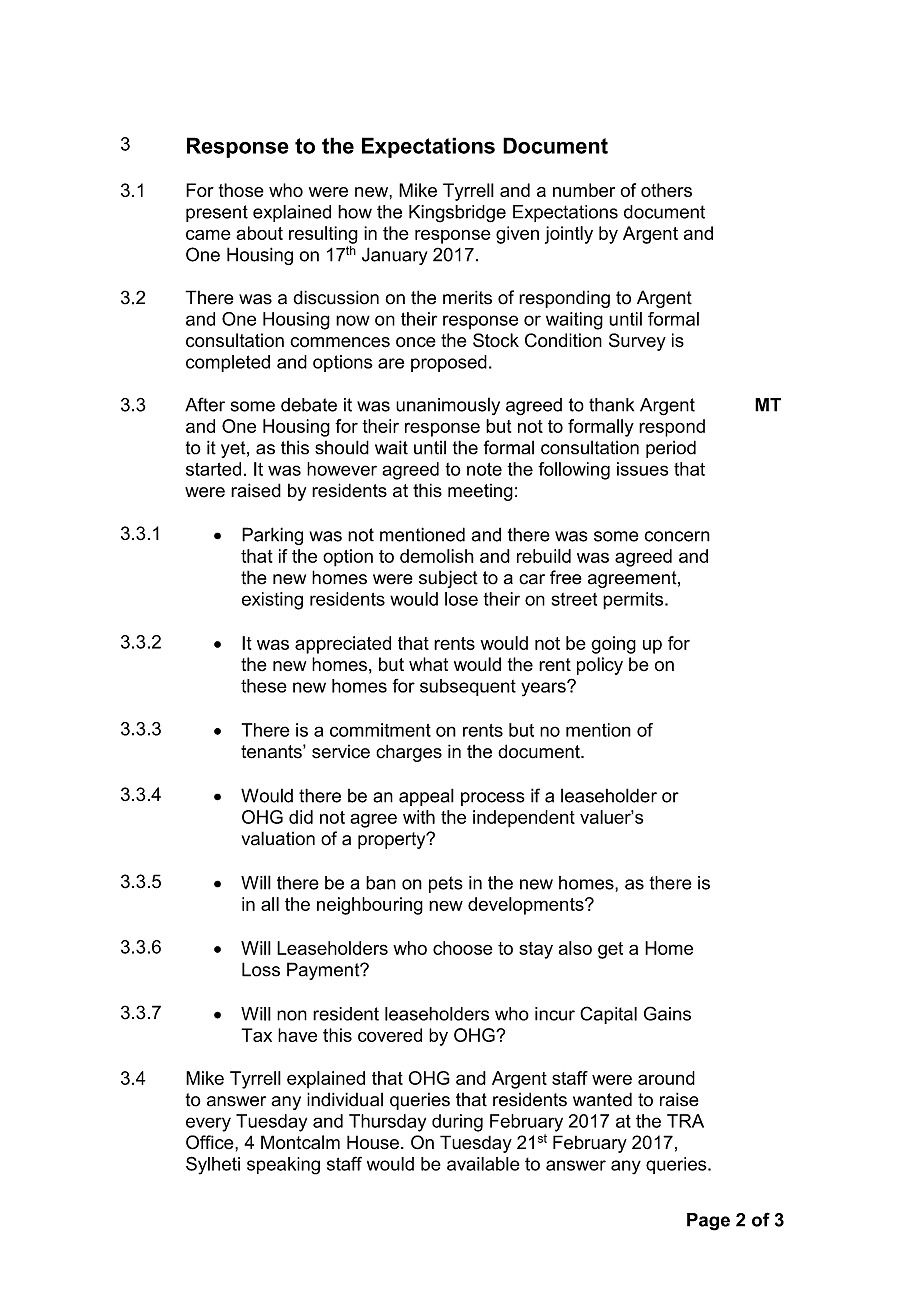  Describe the element at coordinates (437, 556) in the screenshot. I see `demolish` at that location.
